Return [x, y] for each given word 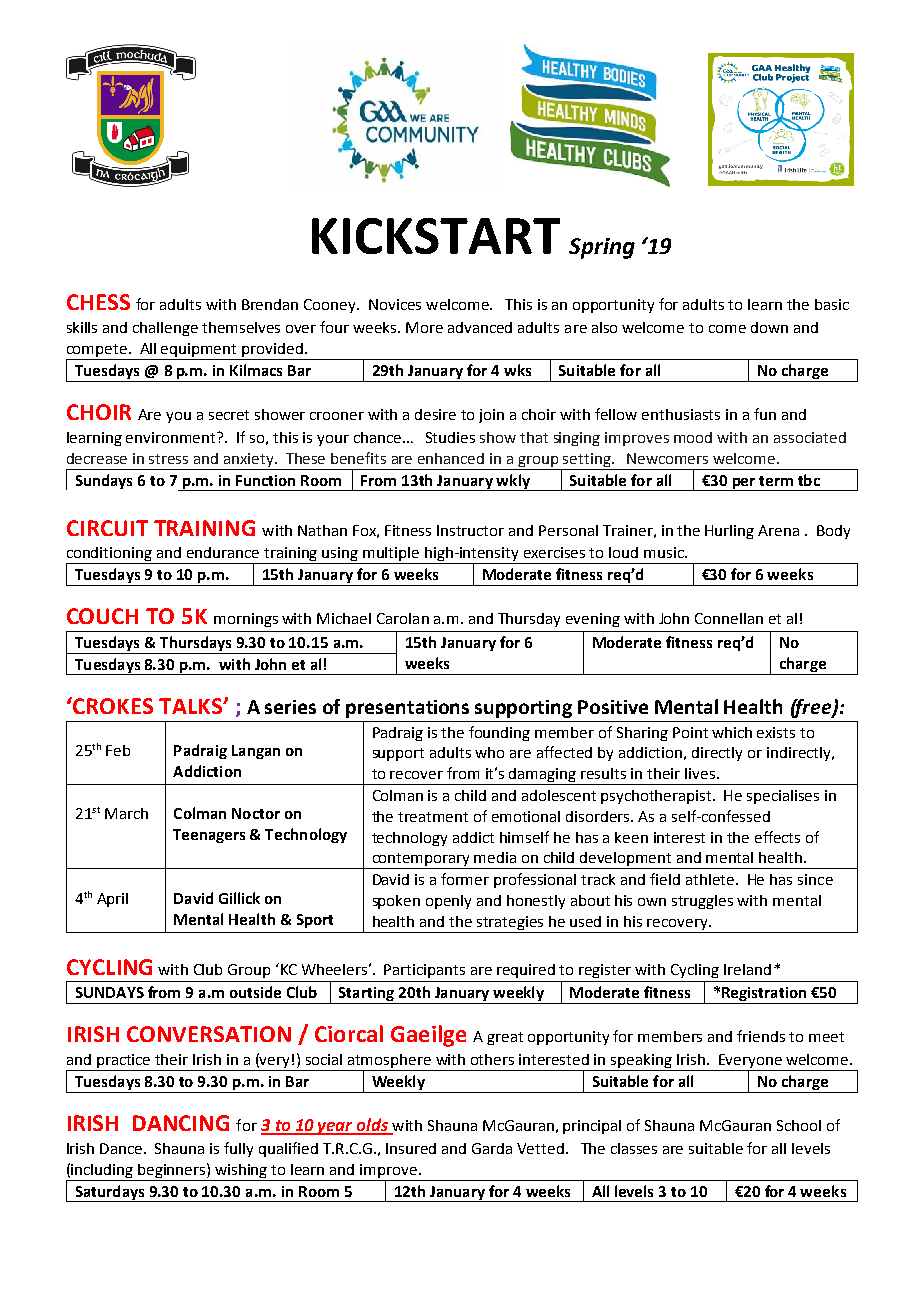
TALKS [191, 706]
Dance [122, 1148]
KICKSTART [436, 236]
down [769, 327]
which [732, 732]
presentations [407, 709]
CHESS [98, 302]
